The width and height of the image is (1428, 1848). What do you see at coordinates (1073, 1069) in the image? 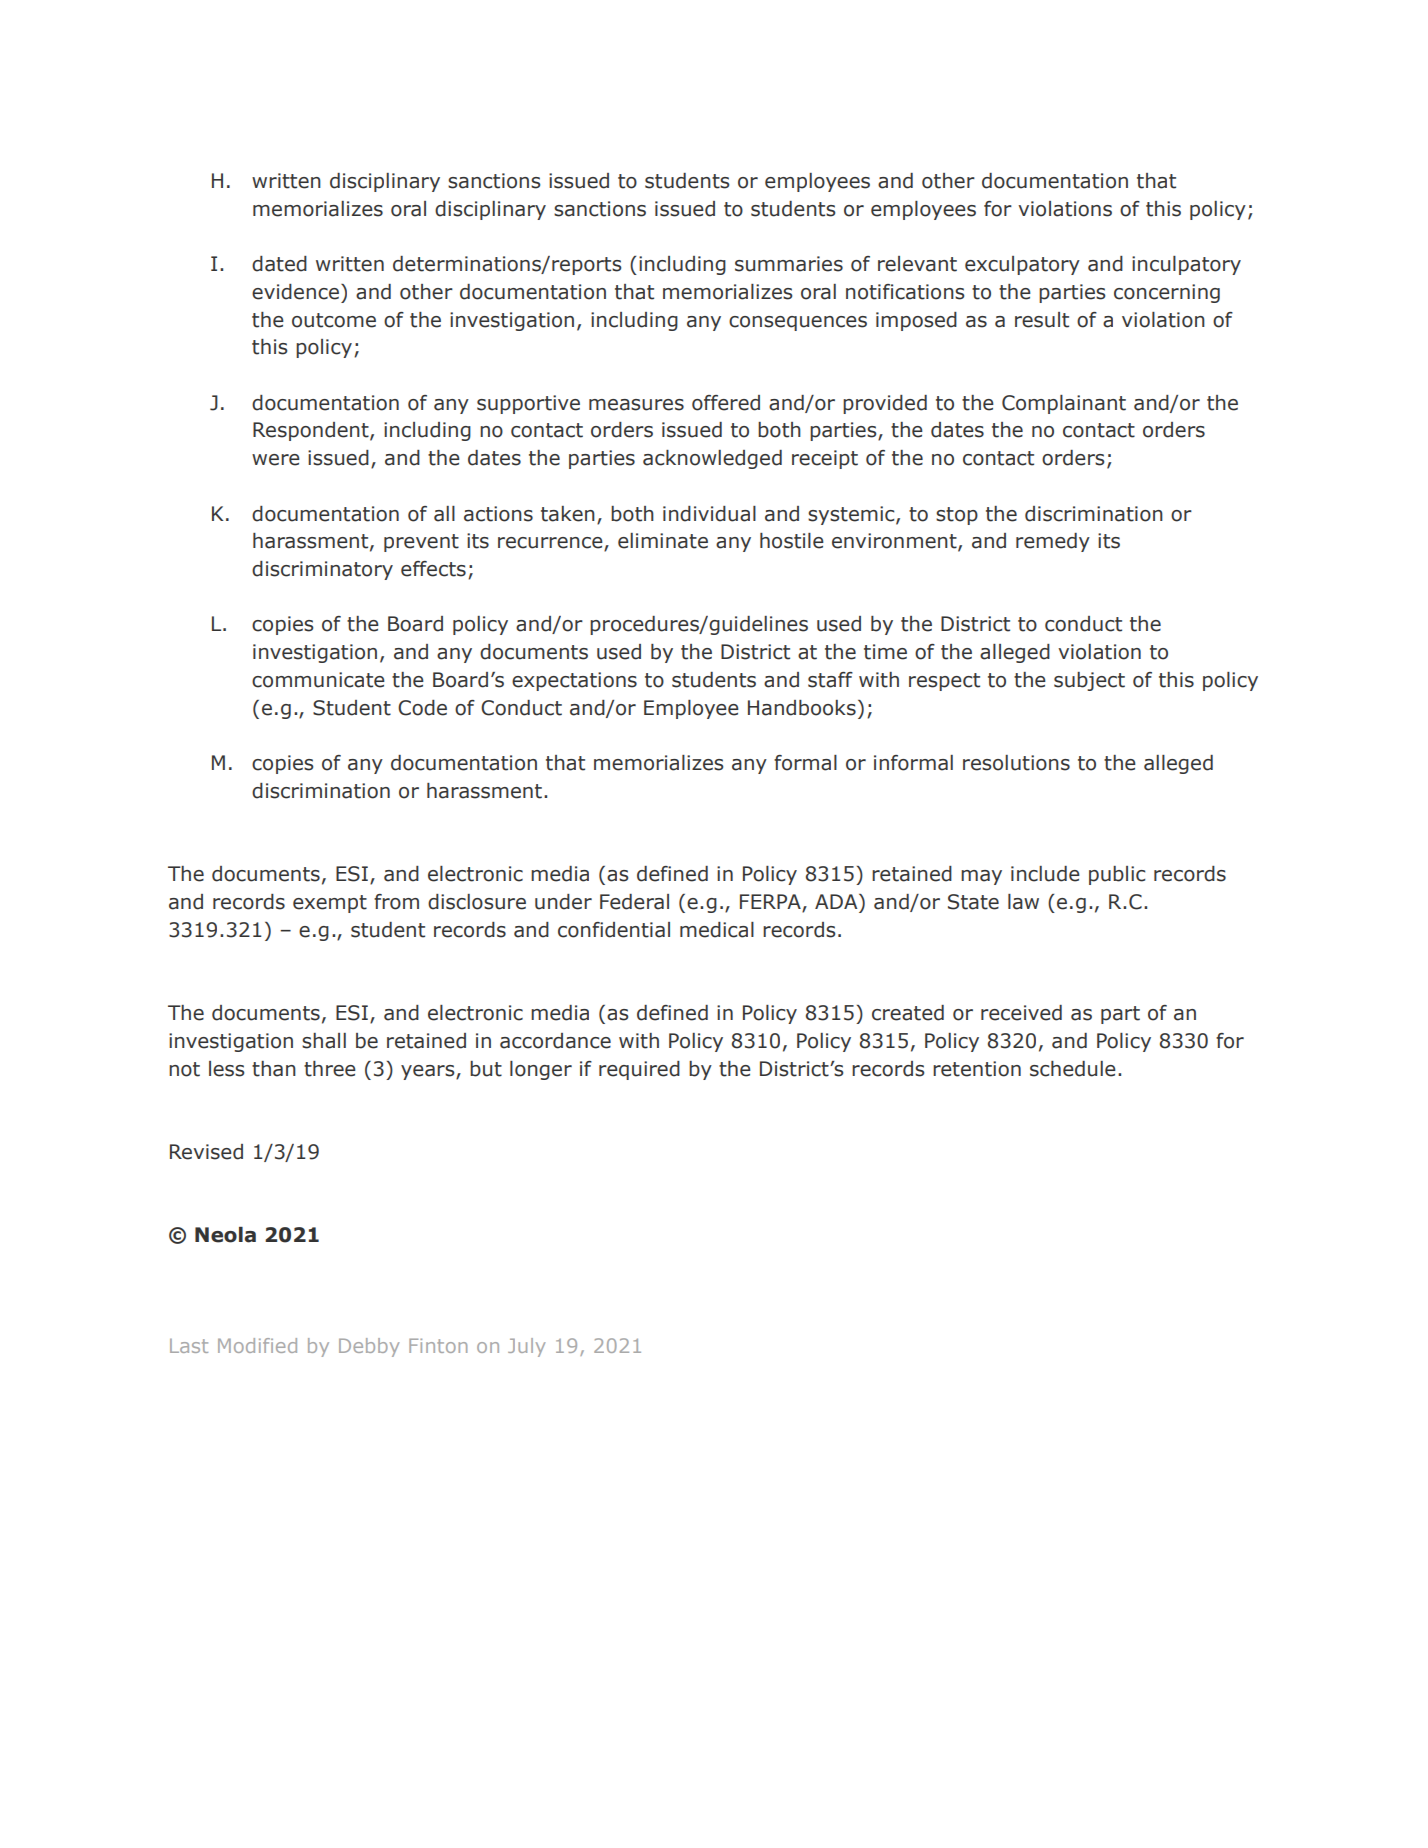
I see `schedule` at bounding box center [1073, 1069].
